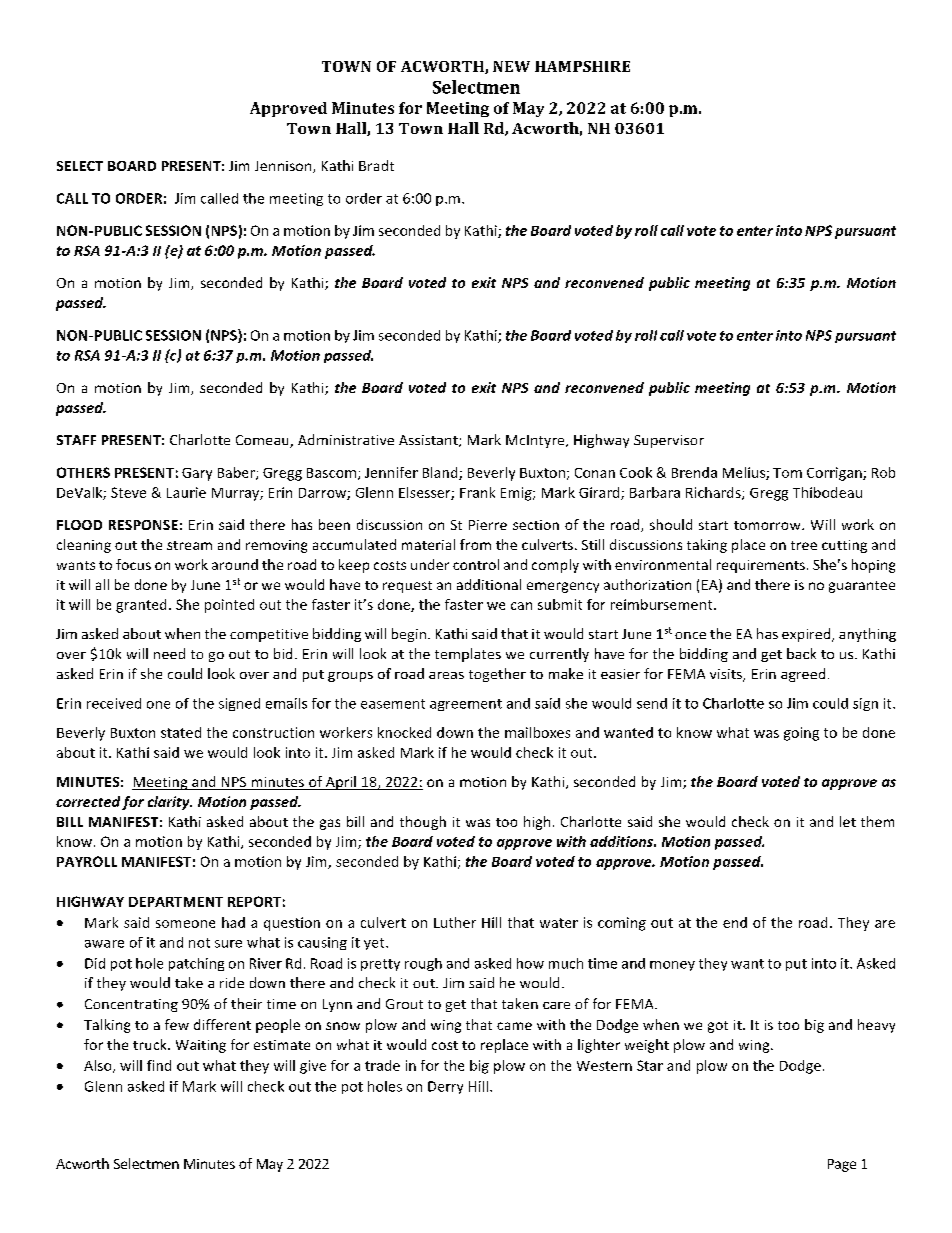  What do you see at coordinates (582, 66) in the screenshot?
I see `HAMPSHIRE` at bounding box center [582, 66].
